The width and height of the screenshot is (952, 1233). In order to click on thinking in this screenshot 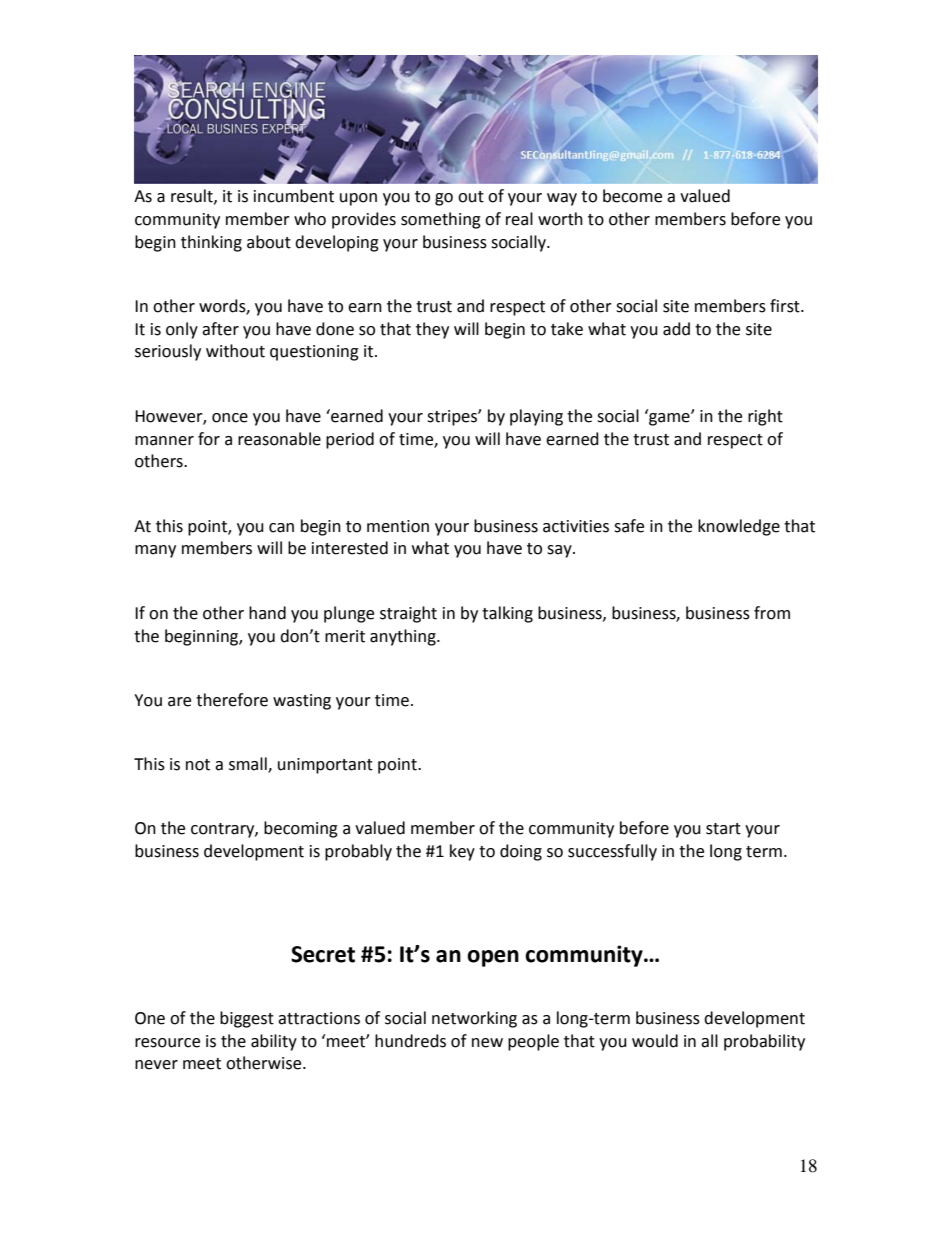, I will do `click(211, 243)`.
